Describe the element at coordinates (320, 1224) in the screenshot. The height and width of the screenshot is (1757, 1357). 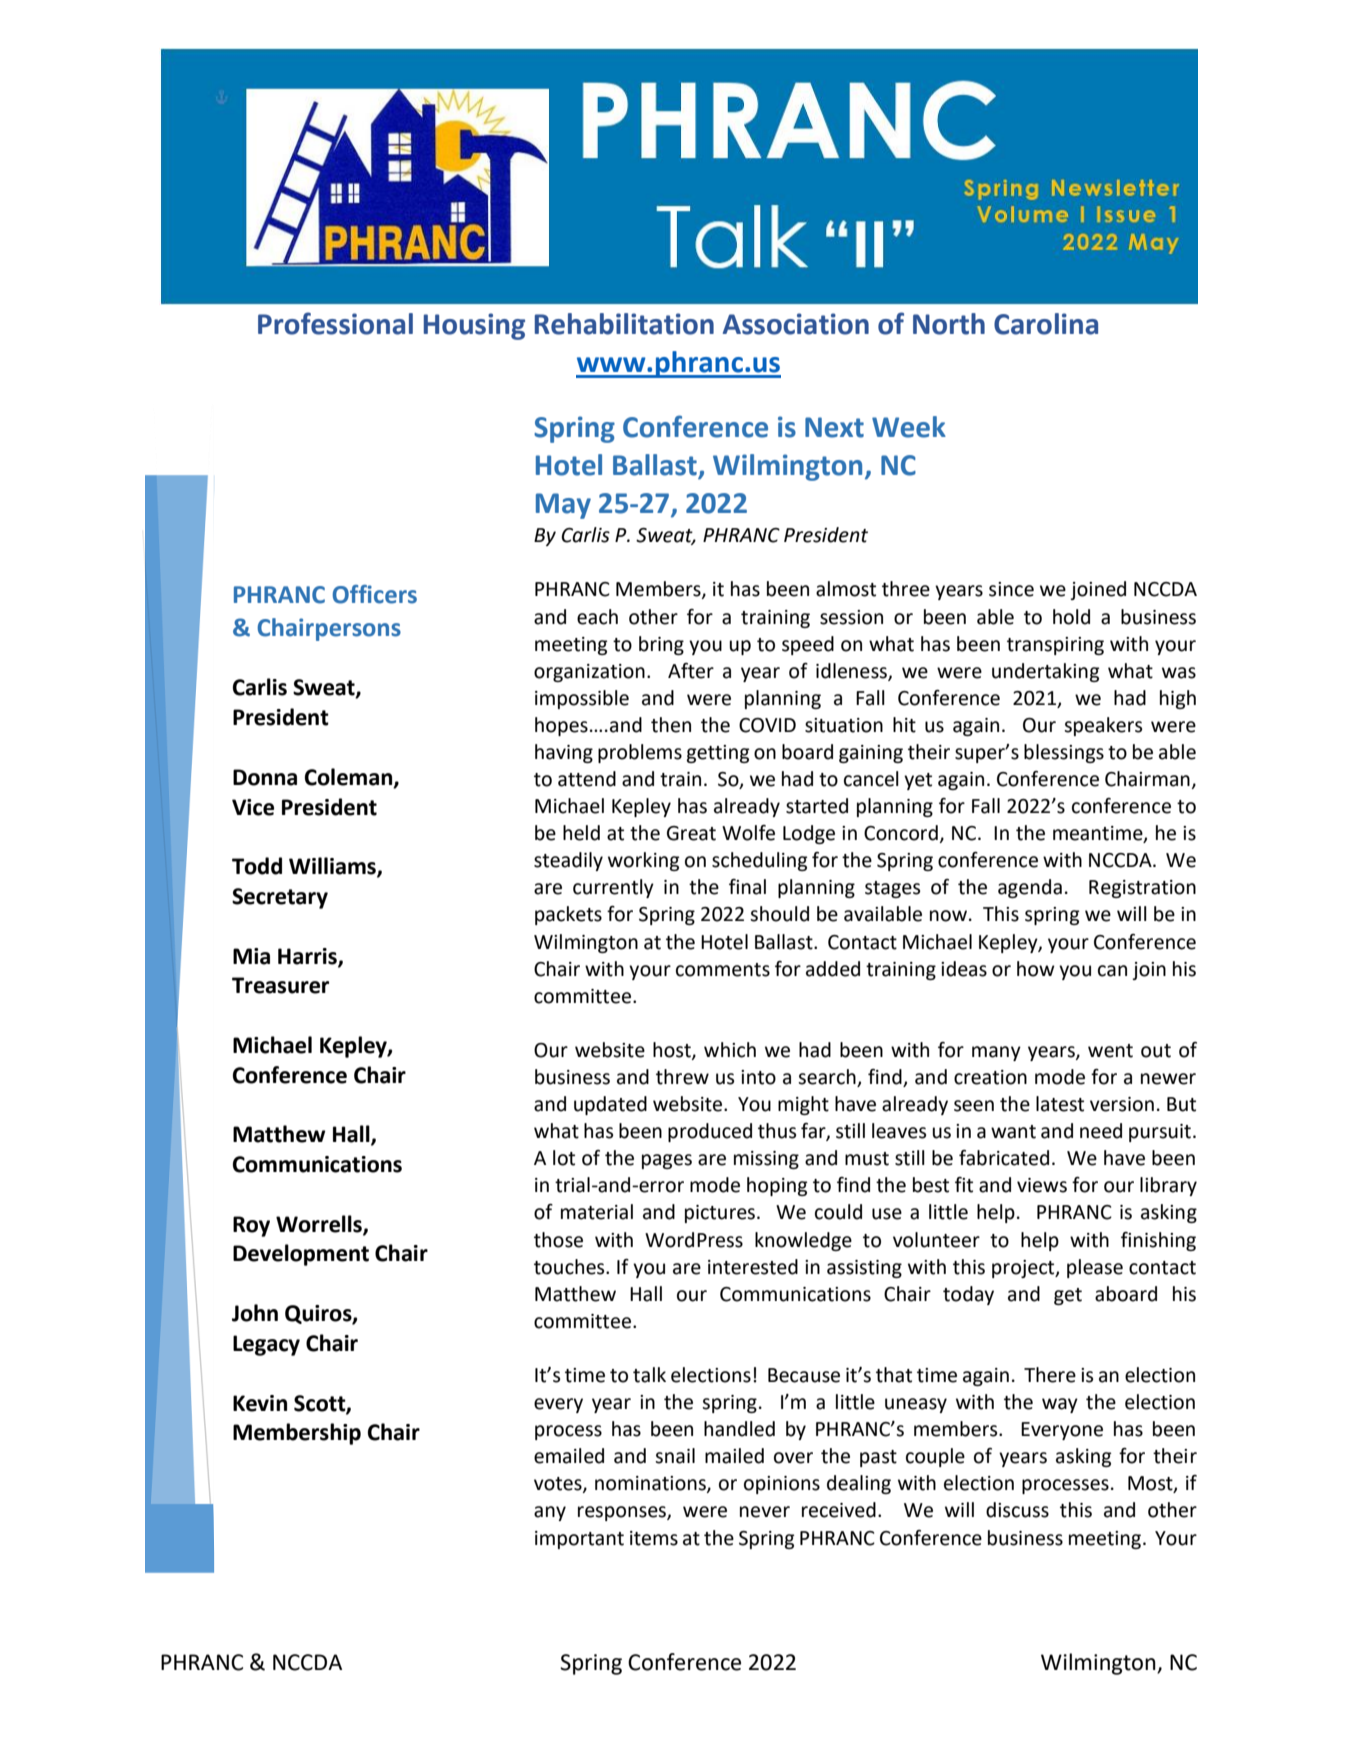
I see `Worrells` at that location.
